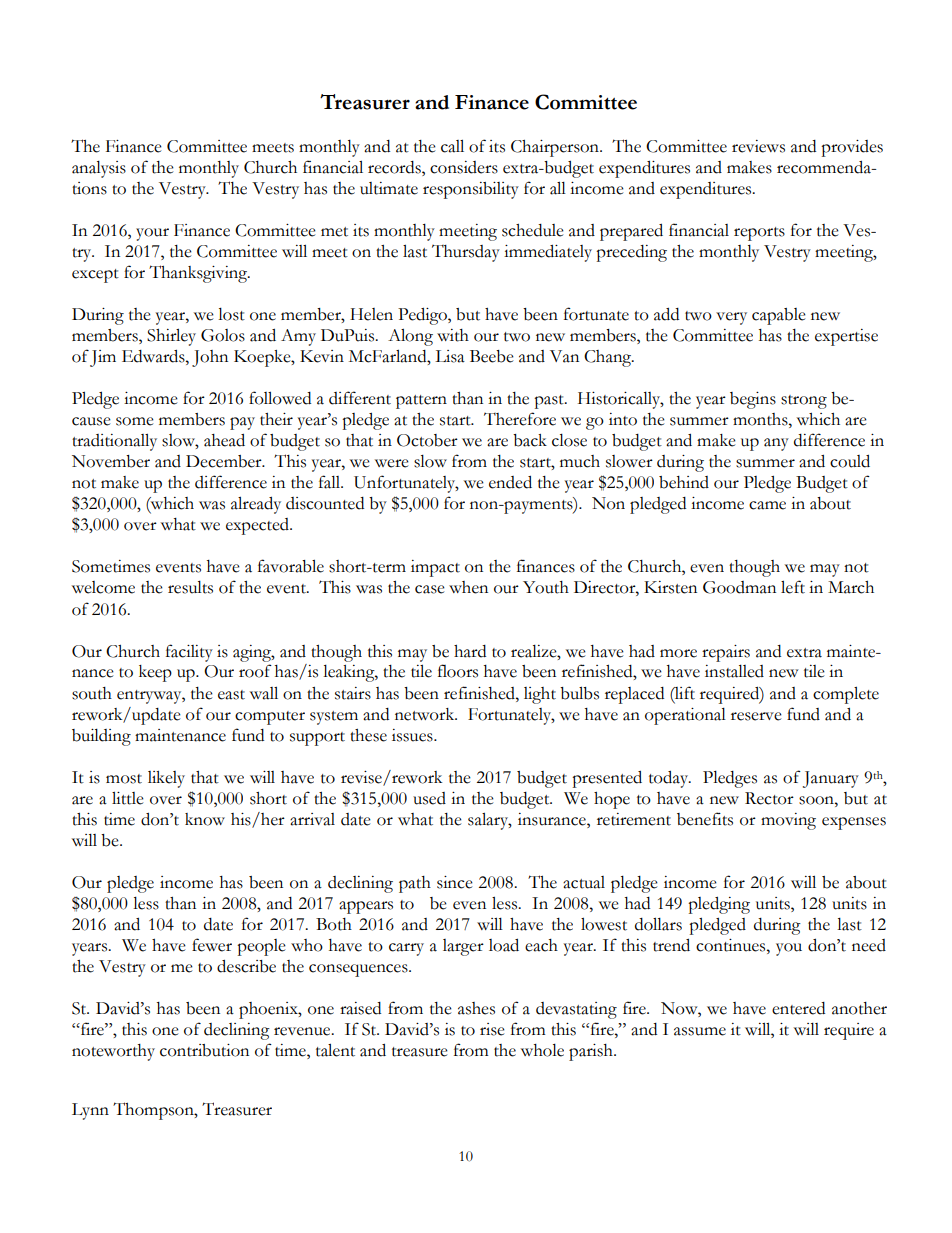  Describe the element at coordinates (470, 651) in the screenshot. I see `hard` at that location.
